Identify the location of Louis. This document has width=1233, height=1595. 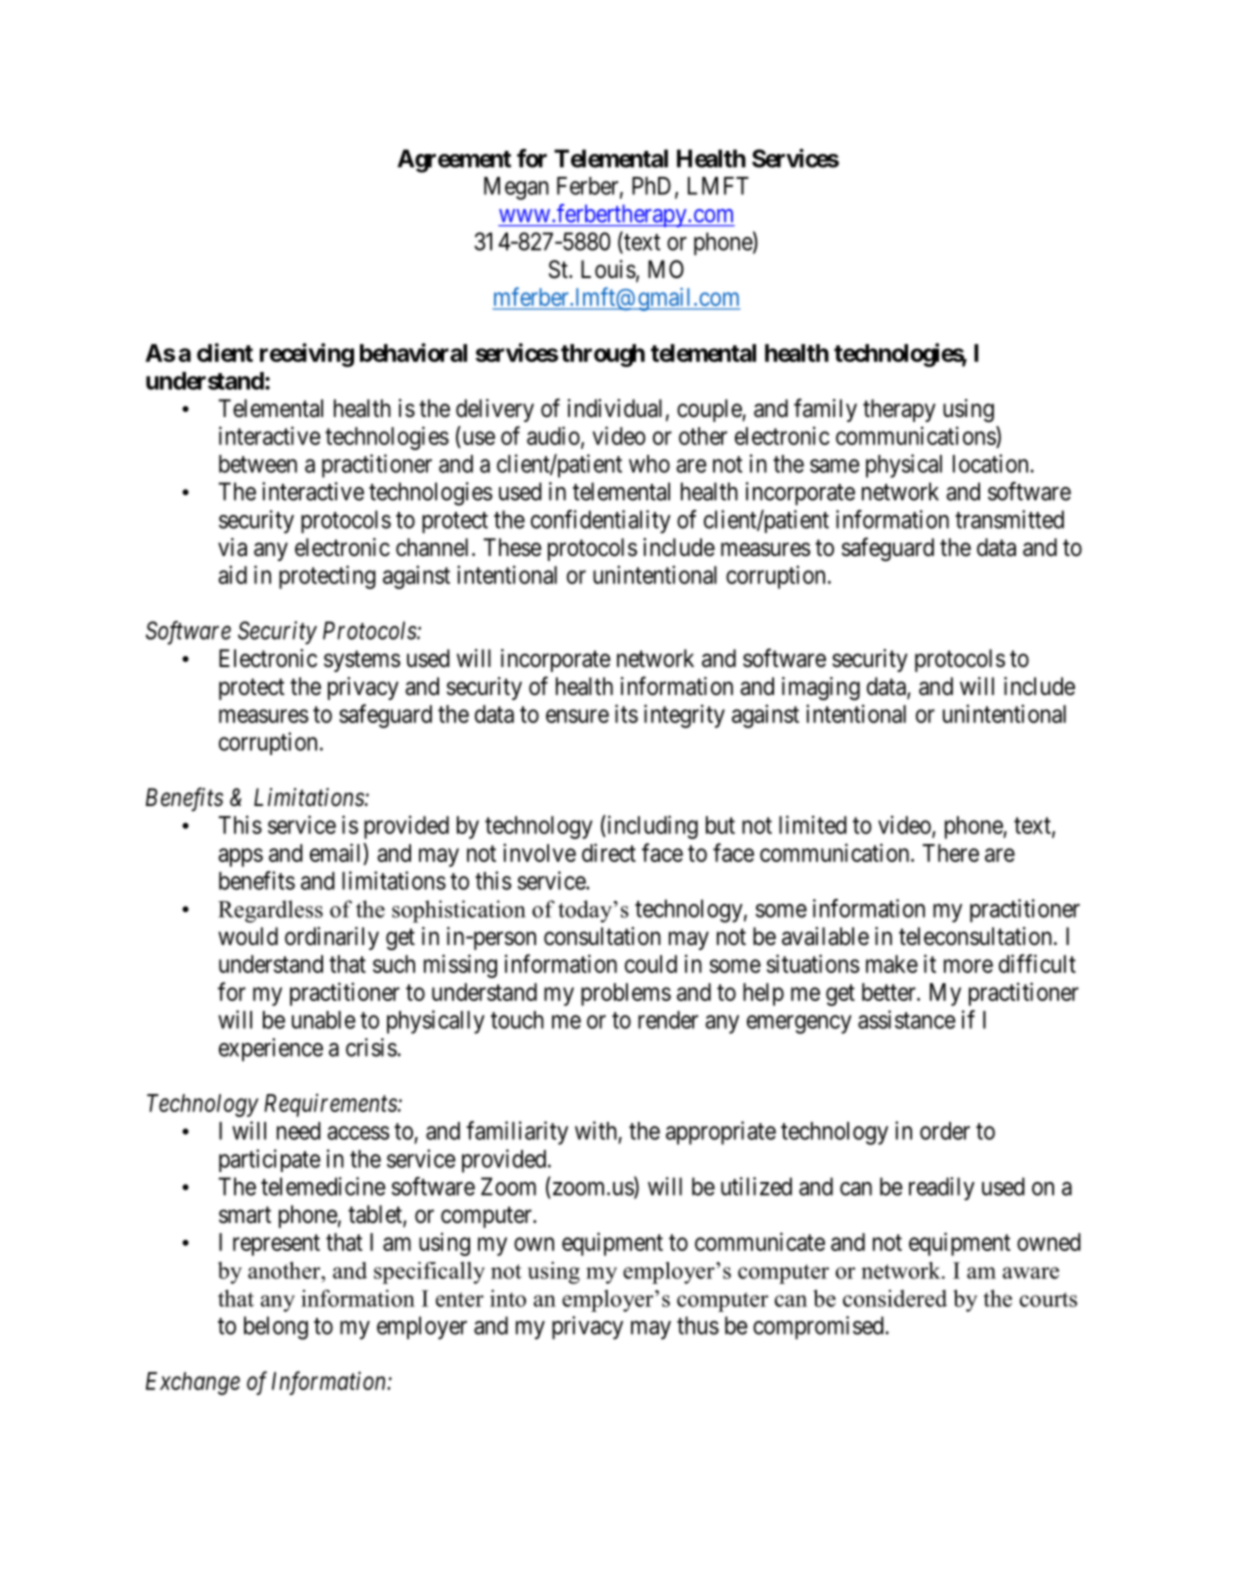
(608, 269).
